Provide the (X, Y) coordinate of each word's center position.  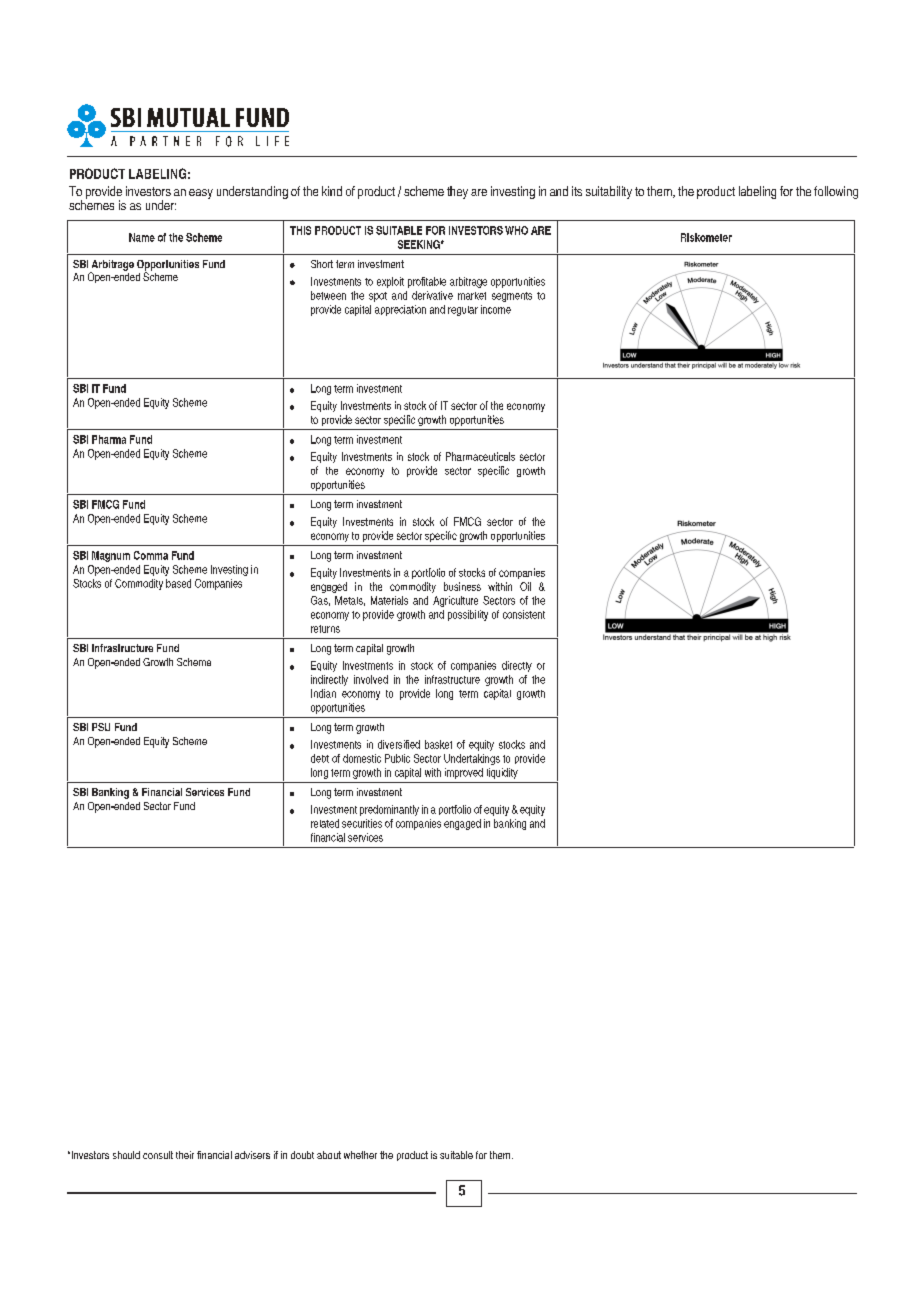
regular (463, 311)
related (325, 823)
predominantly (389, 810)
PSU (101, 727)
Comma (151, 555)
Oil (525, 586)
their (185, 1155)
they (457, 192)
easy (201, 194)
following (836, 192)
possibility (468, 615)
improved (464, 773)
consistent (524, 614)
